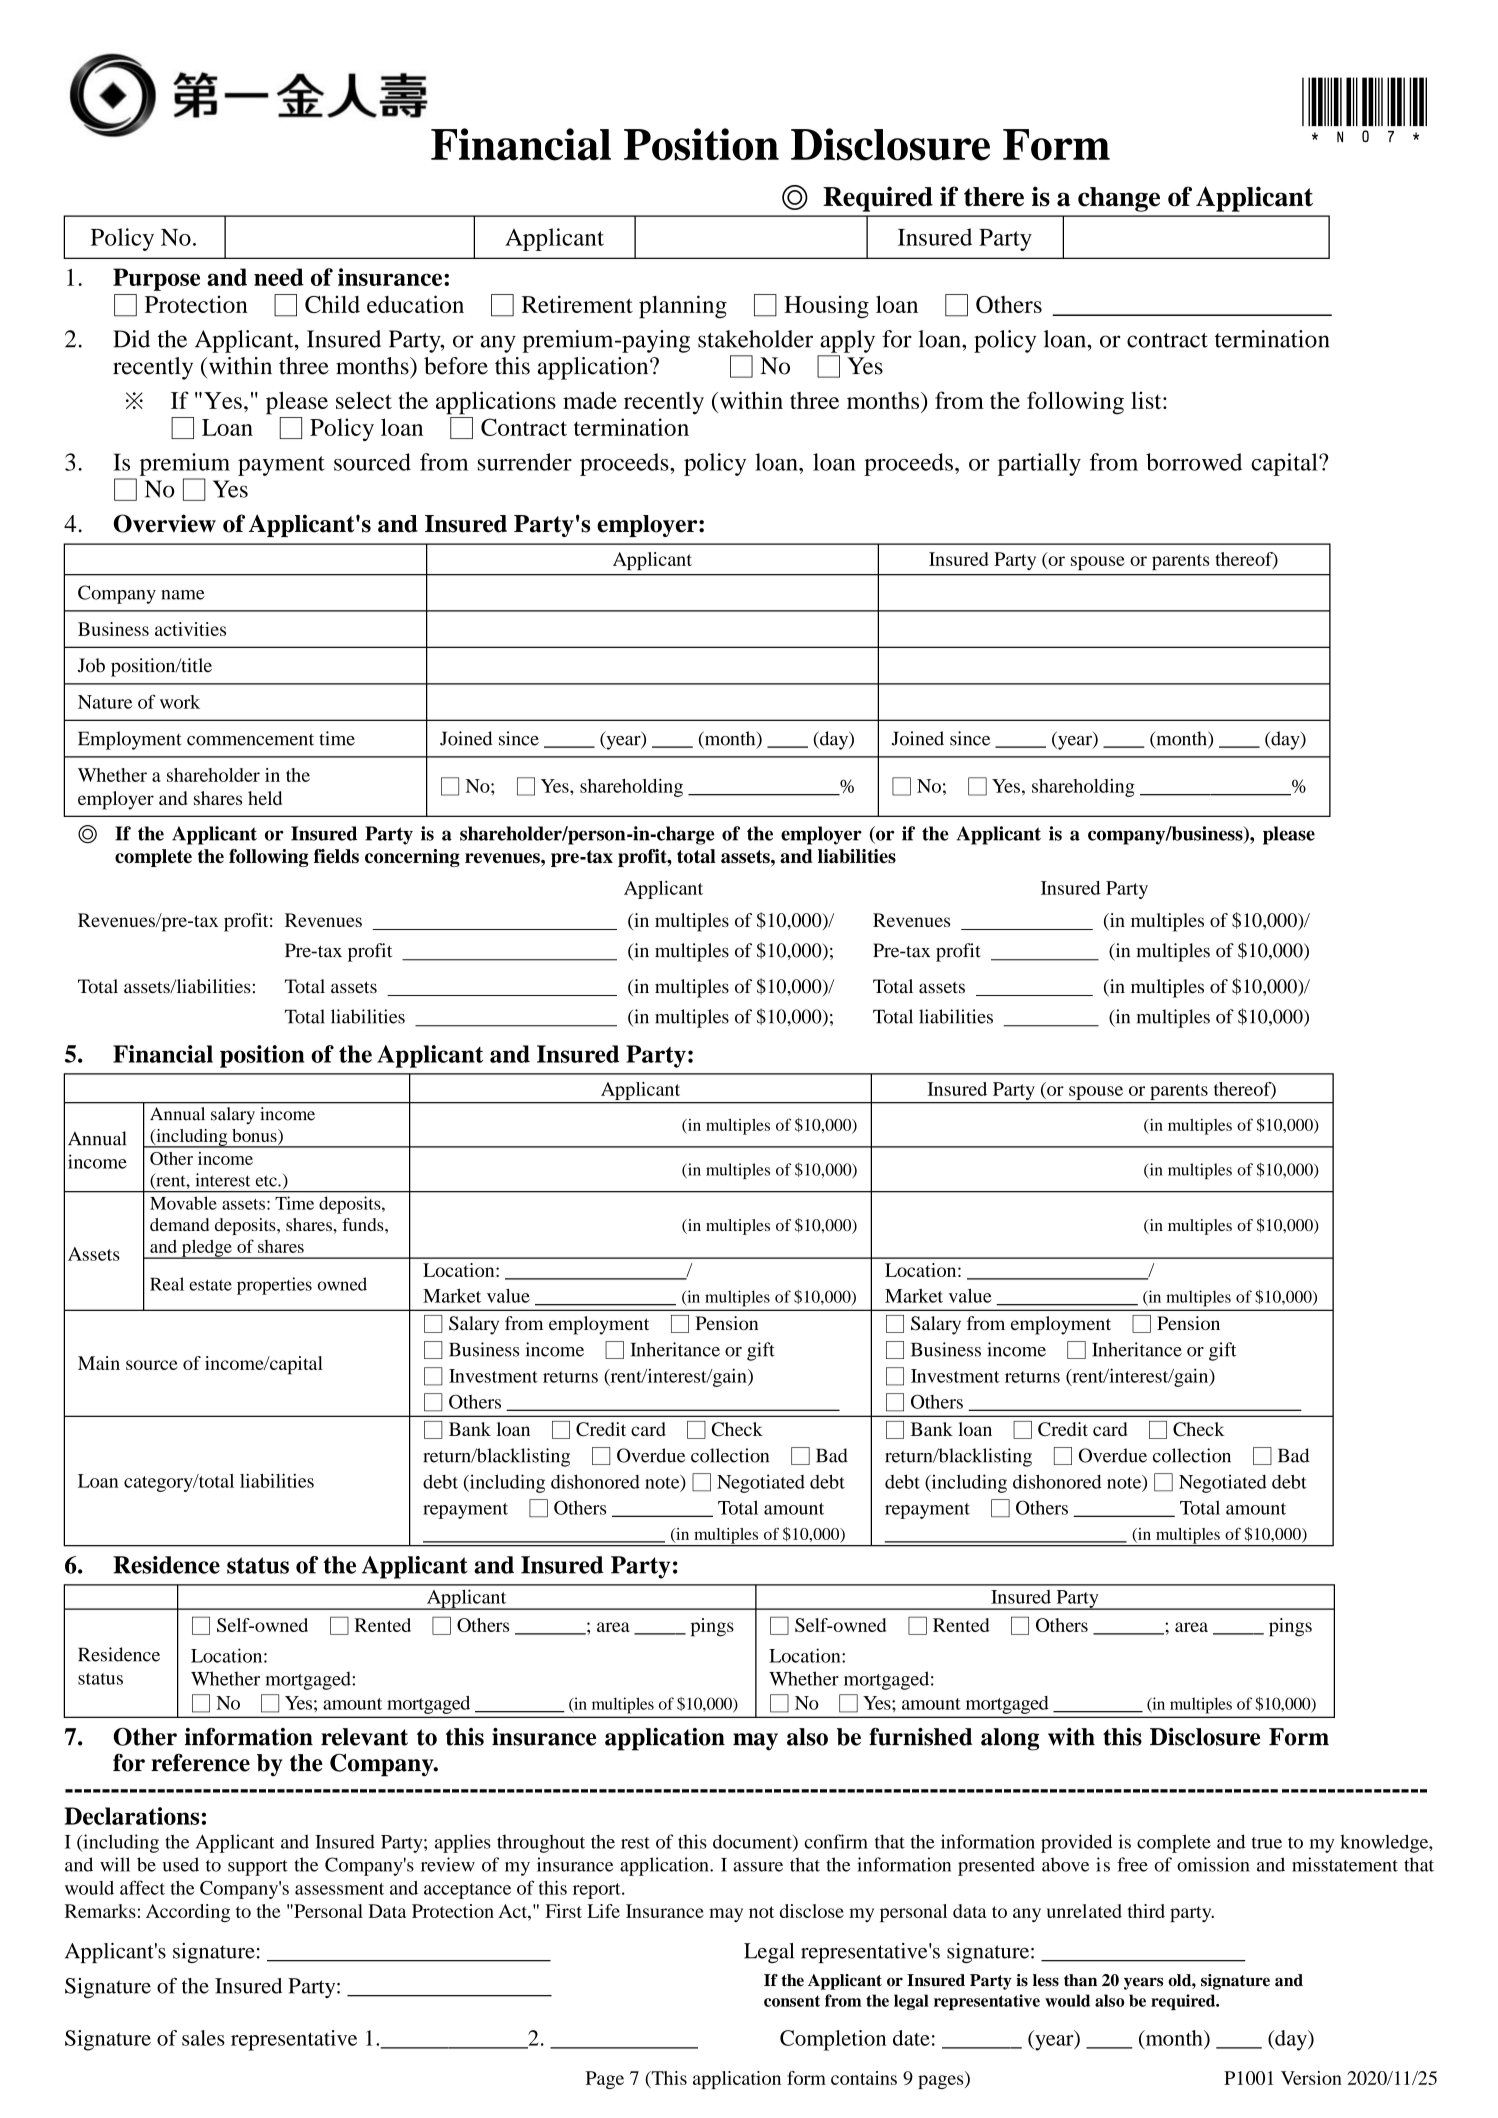 The width and height of the screenshot is (1498, 2118). I want to click on along, so click(1010, 1739).
